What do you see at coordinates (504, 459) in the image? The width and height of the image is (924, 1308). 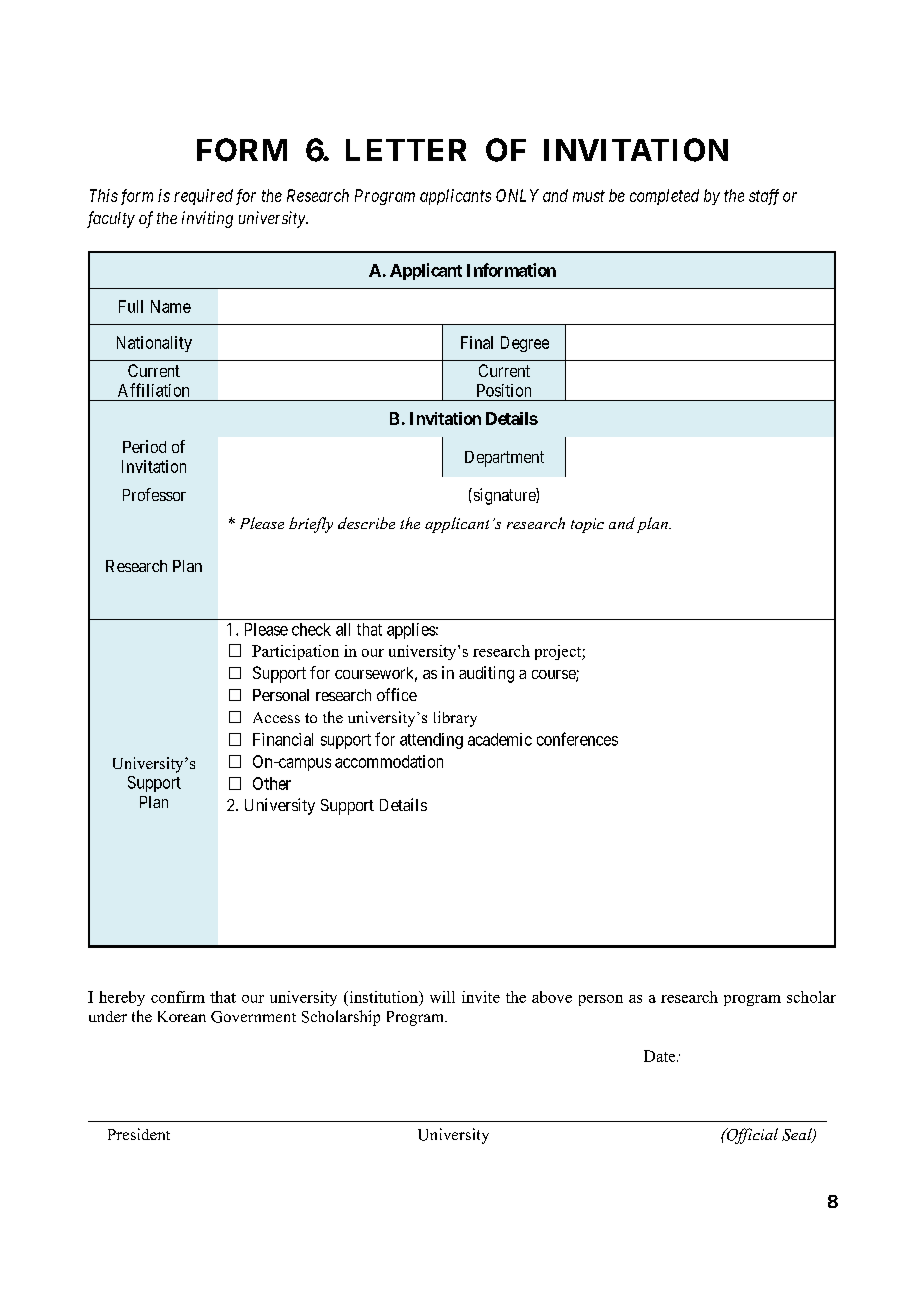 I see `Department` at bounding box center [504, 459].
